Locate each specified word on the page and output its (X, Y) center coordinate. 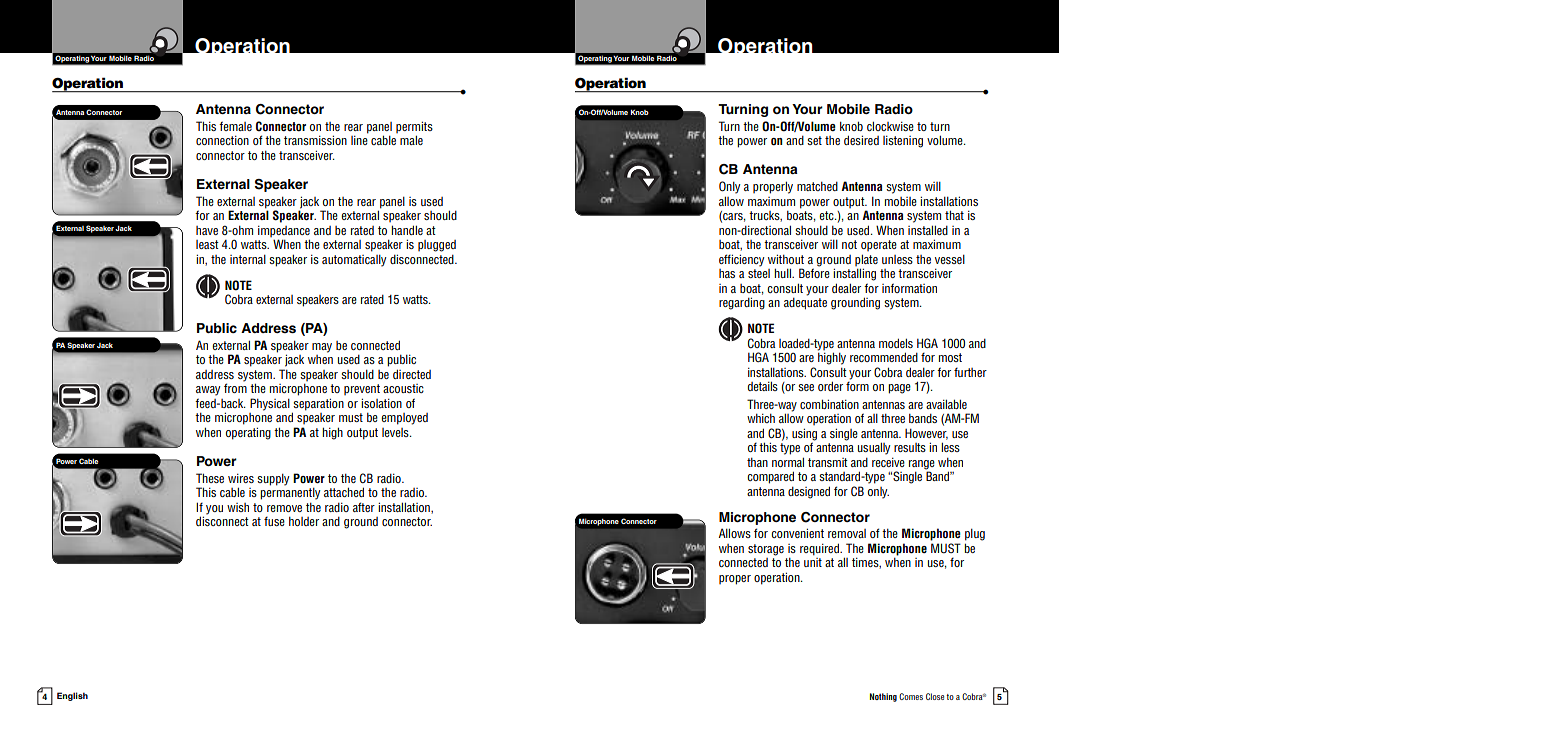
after (364, 507)
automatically (354, 260)
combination (829, 404)
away (208, 391)
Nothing (883, 697)
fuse (274, 521)
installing (854, 274)
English (72, 696)
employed (404, 419)
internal (248, 259)
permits (414, 128)
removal (847, 533)
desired (861, 140)
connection (222, 140)
